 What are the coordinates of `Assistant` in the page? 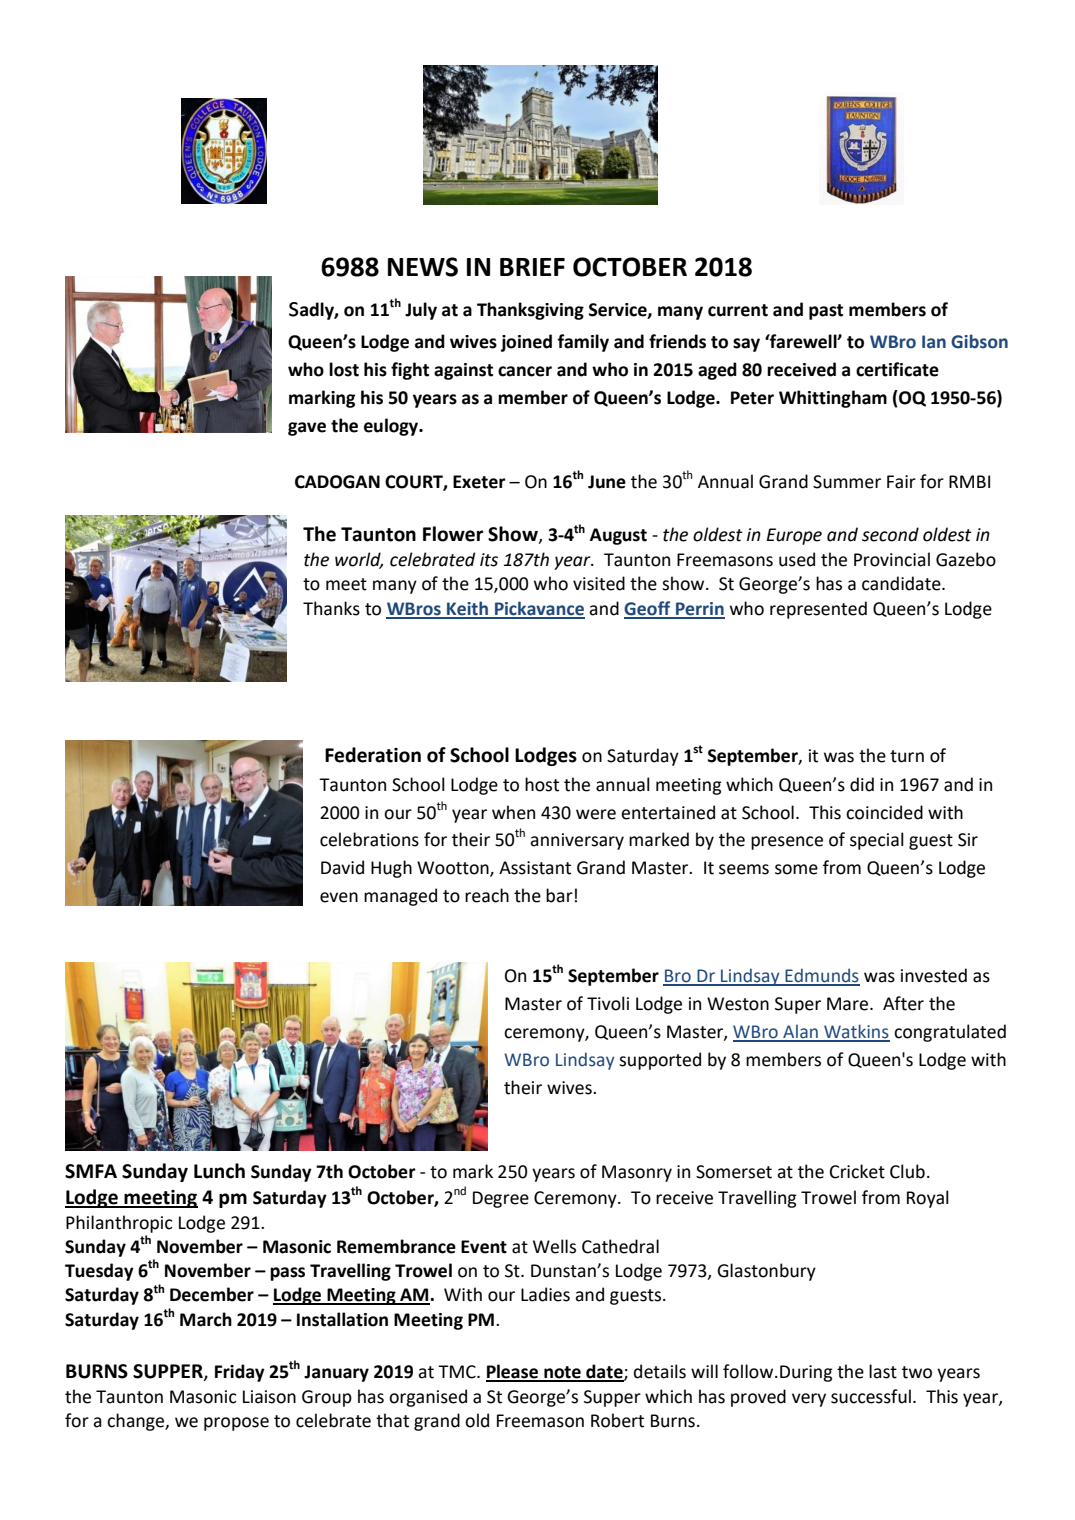 It's located at (535, 868).
